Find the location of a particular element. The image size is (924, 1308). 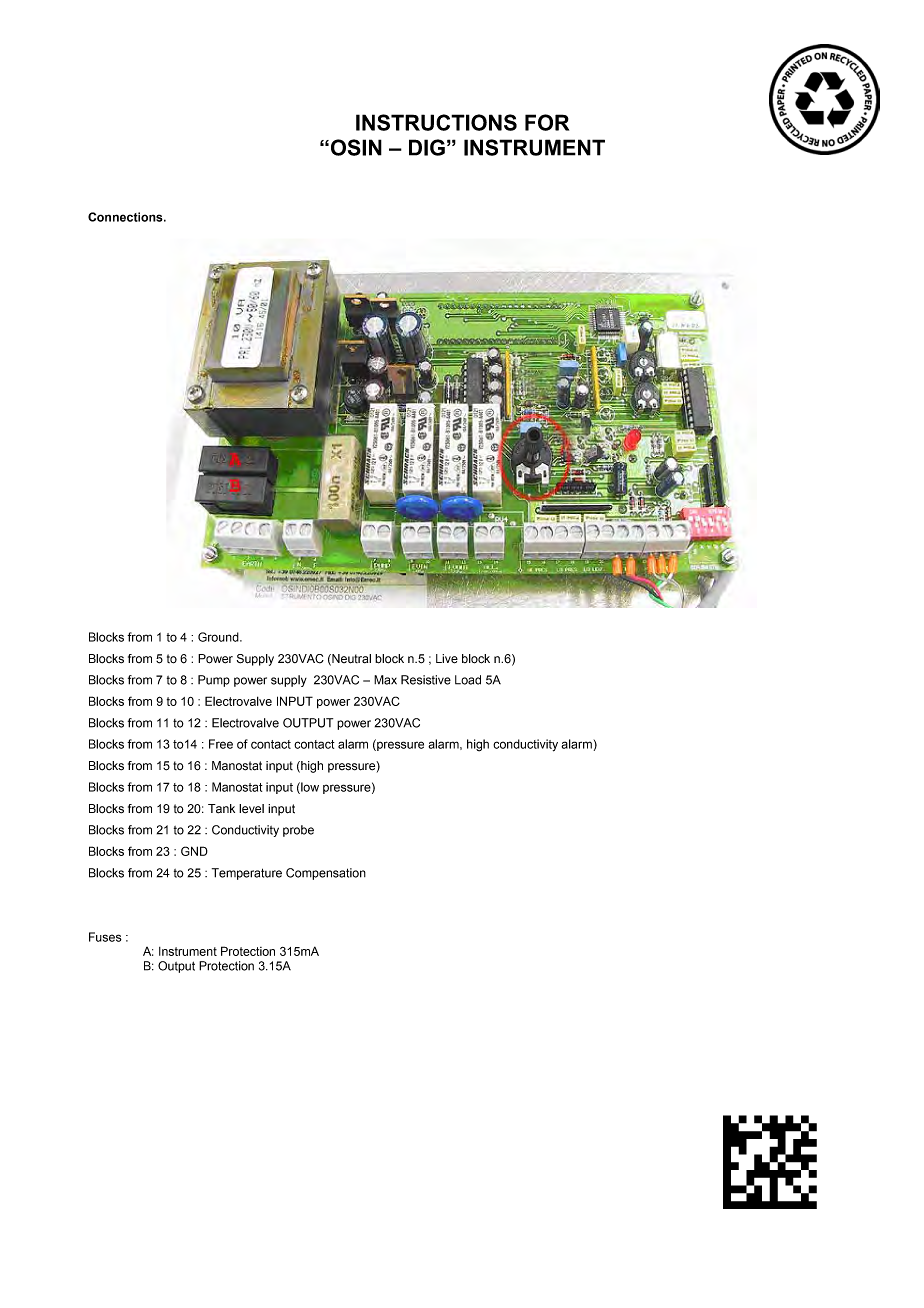

Ground is located at coordinates (219, 637).
